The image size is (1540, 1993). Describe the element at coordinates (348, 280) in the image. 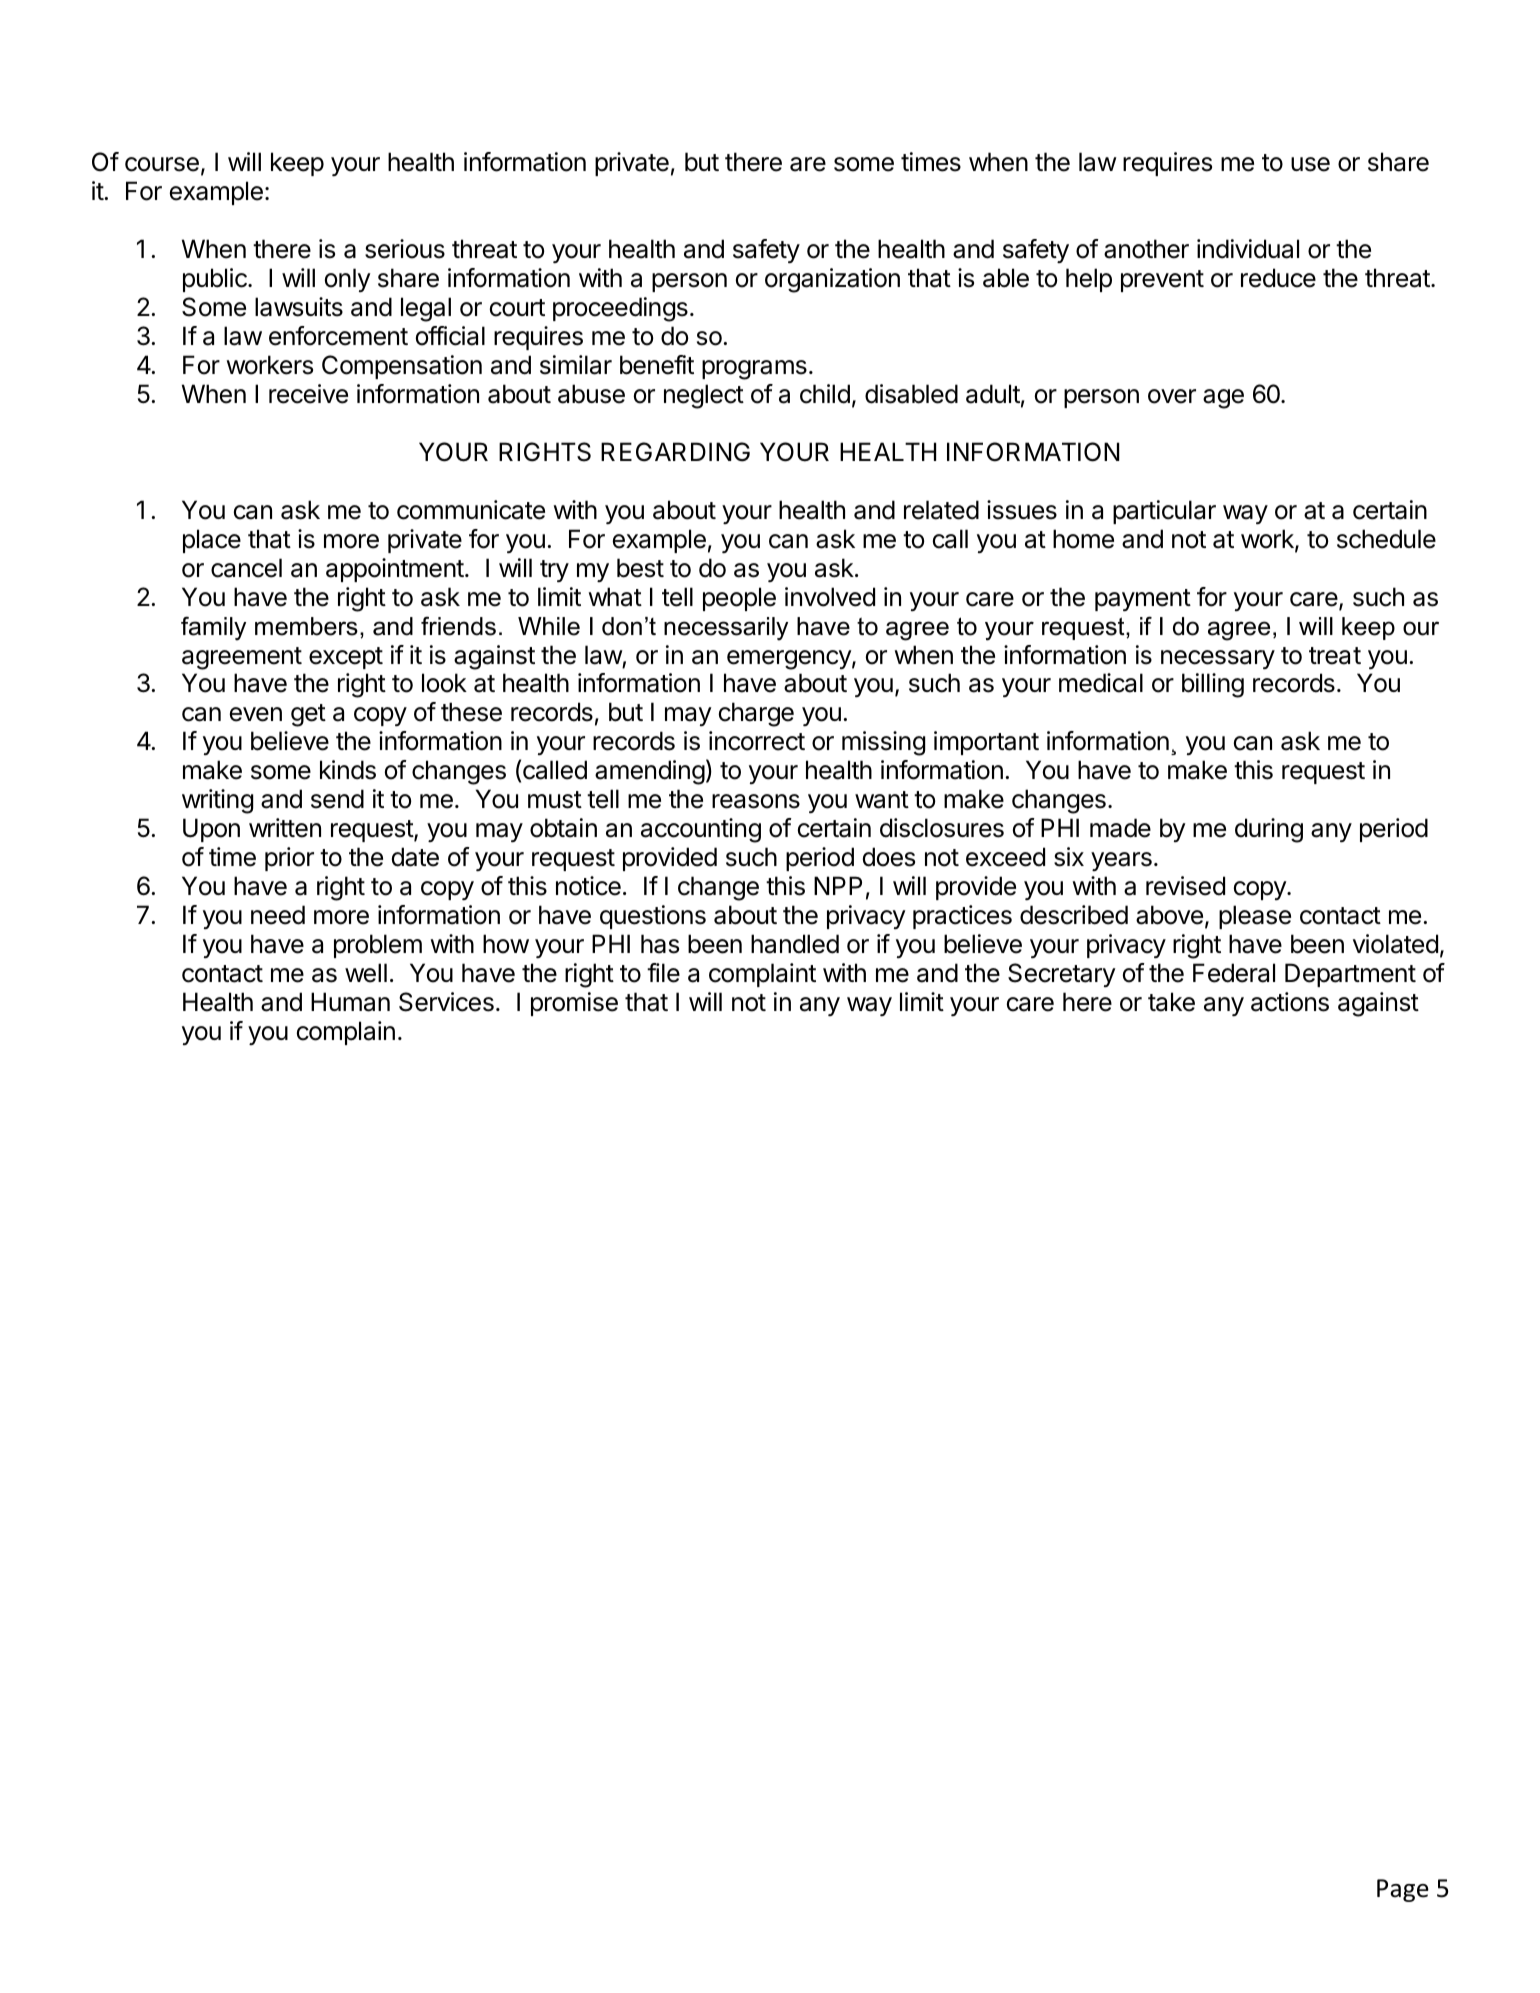

I see `only` at that location.
